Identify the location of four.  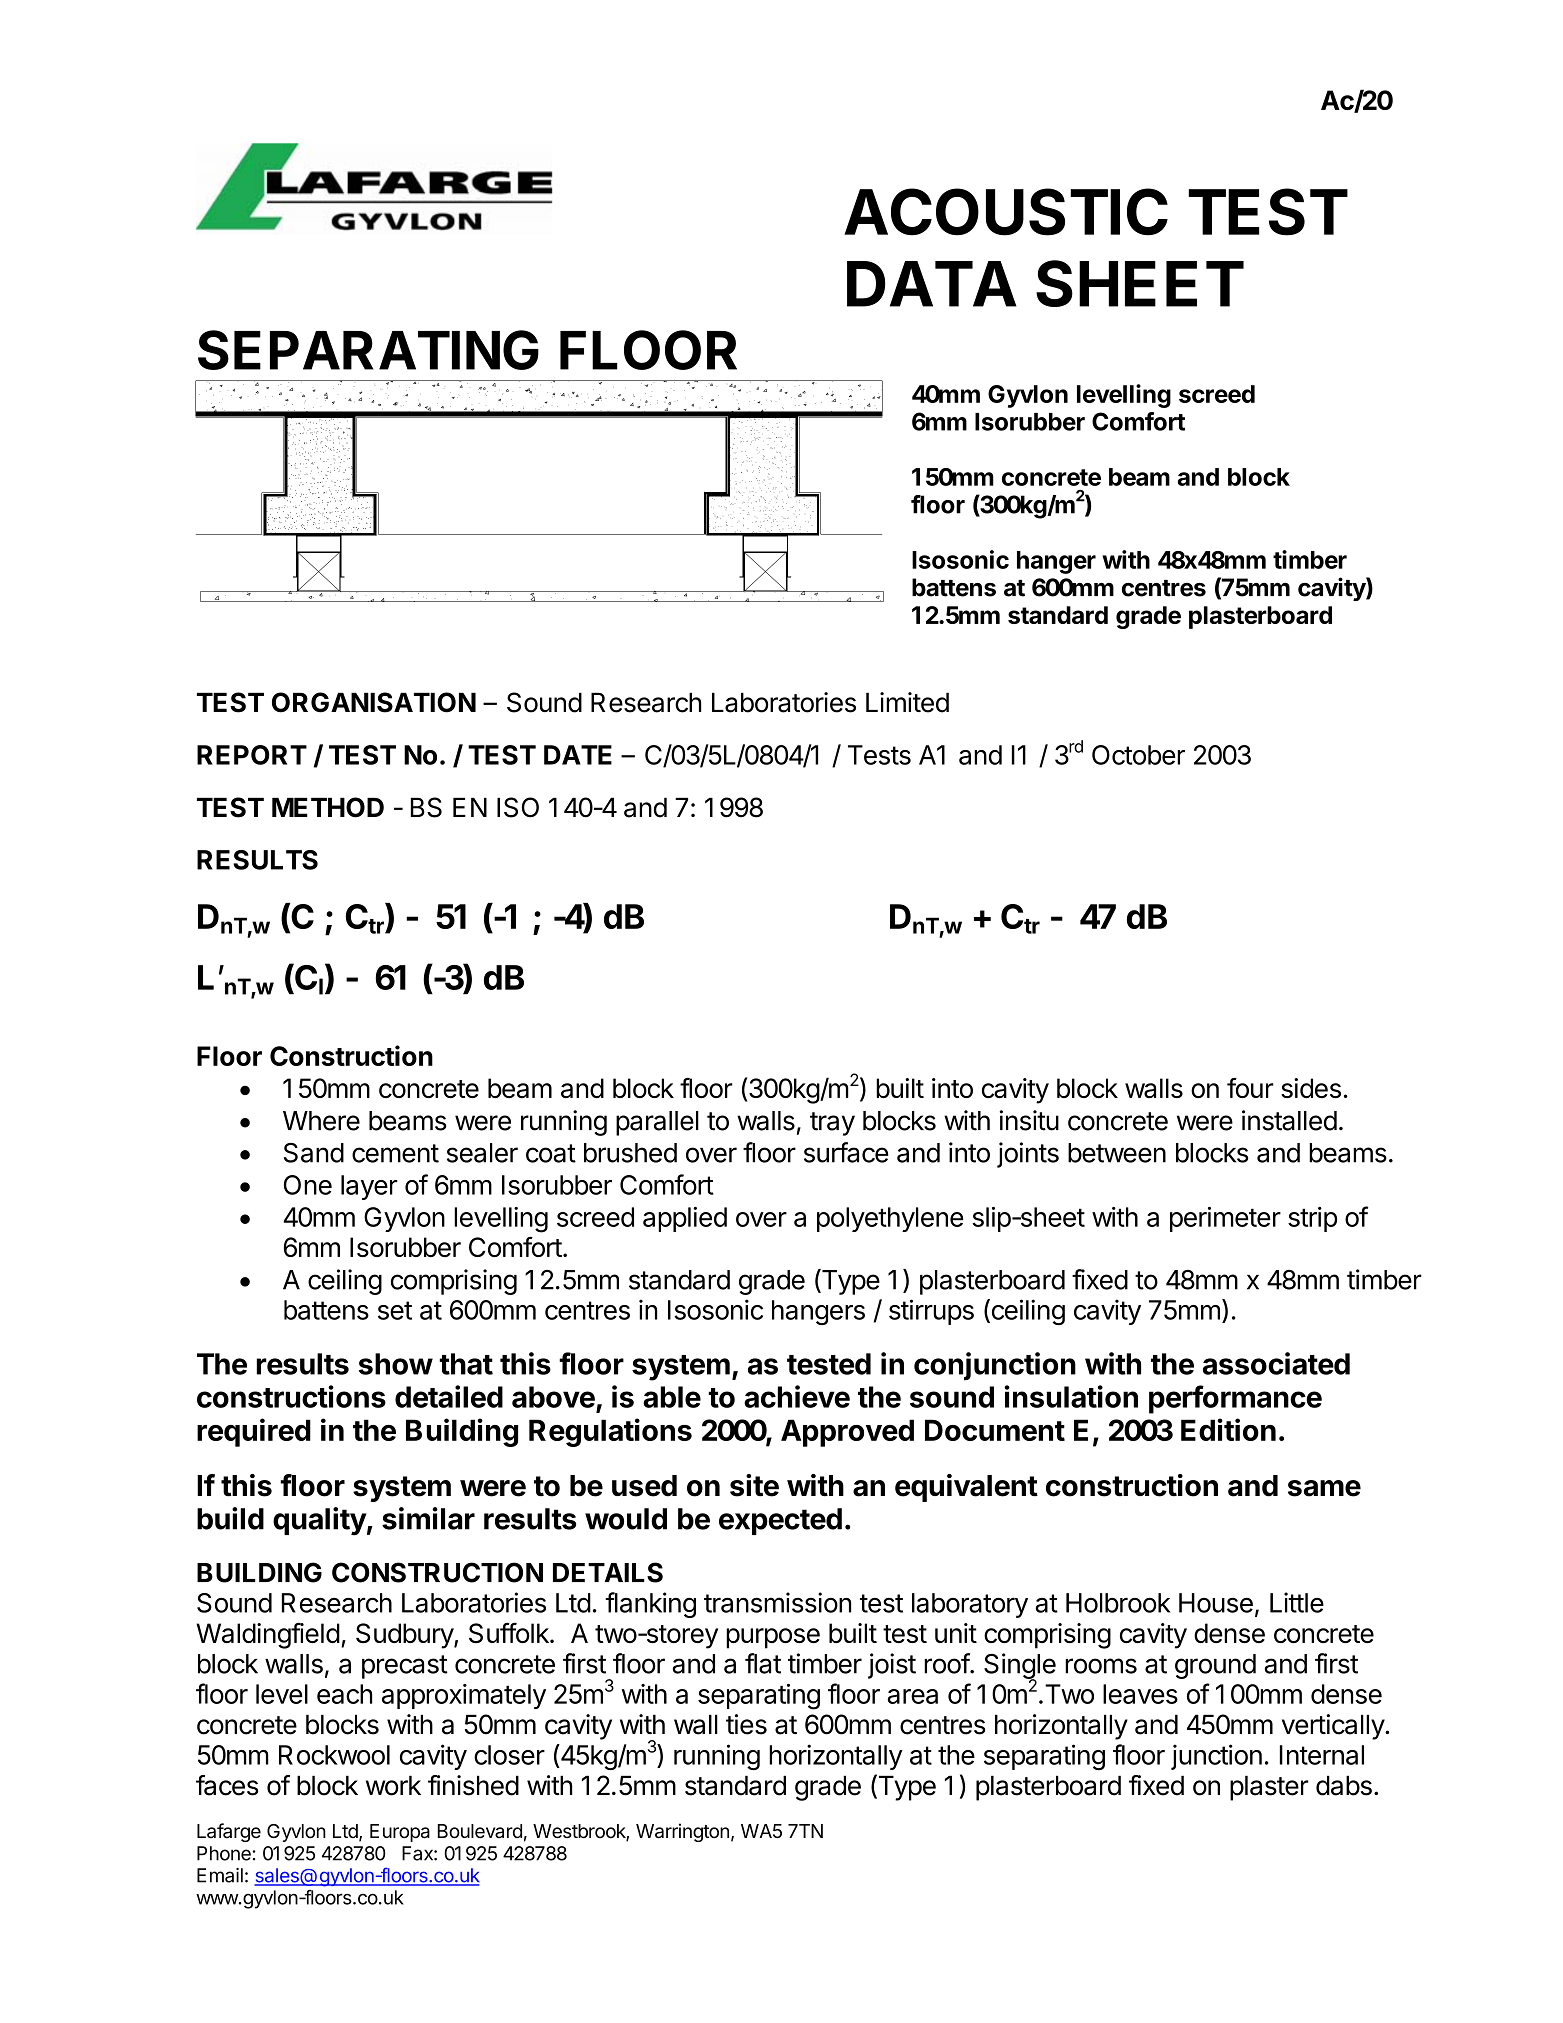
(1250, 1087).
